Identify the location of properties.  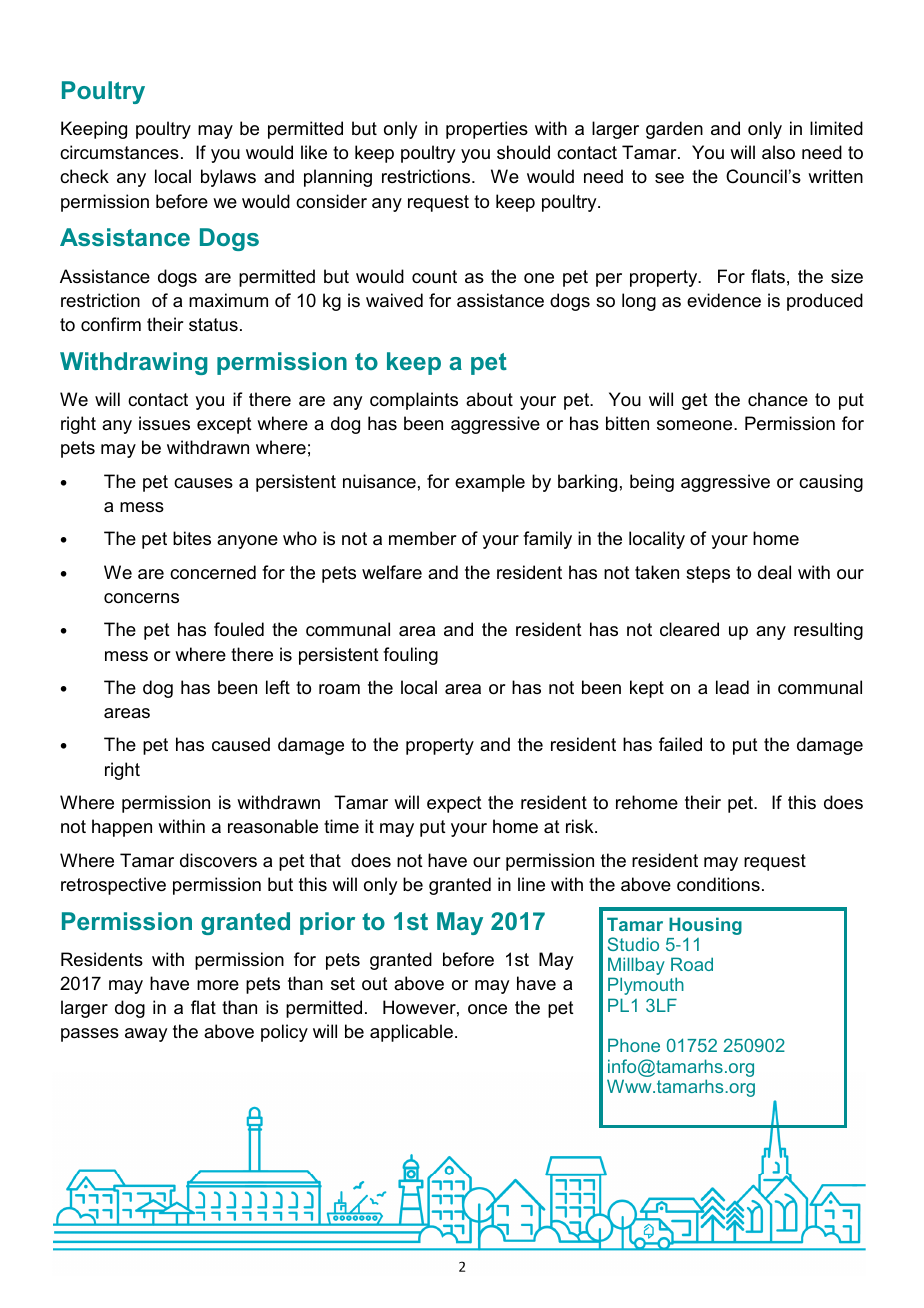
(487, 130).
